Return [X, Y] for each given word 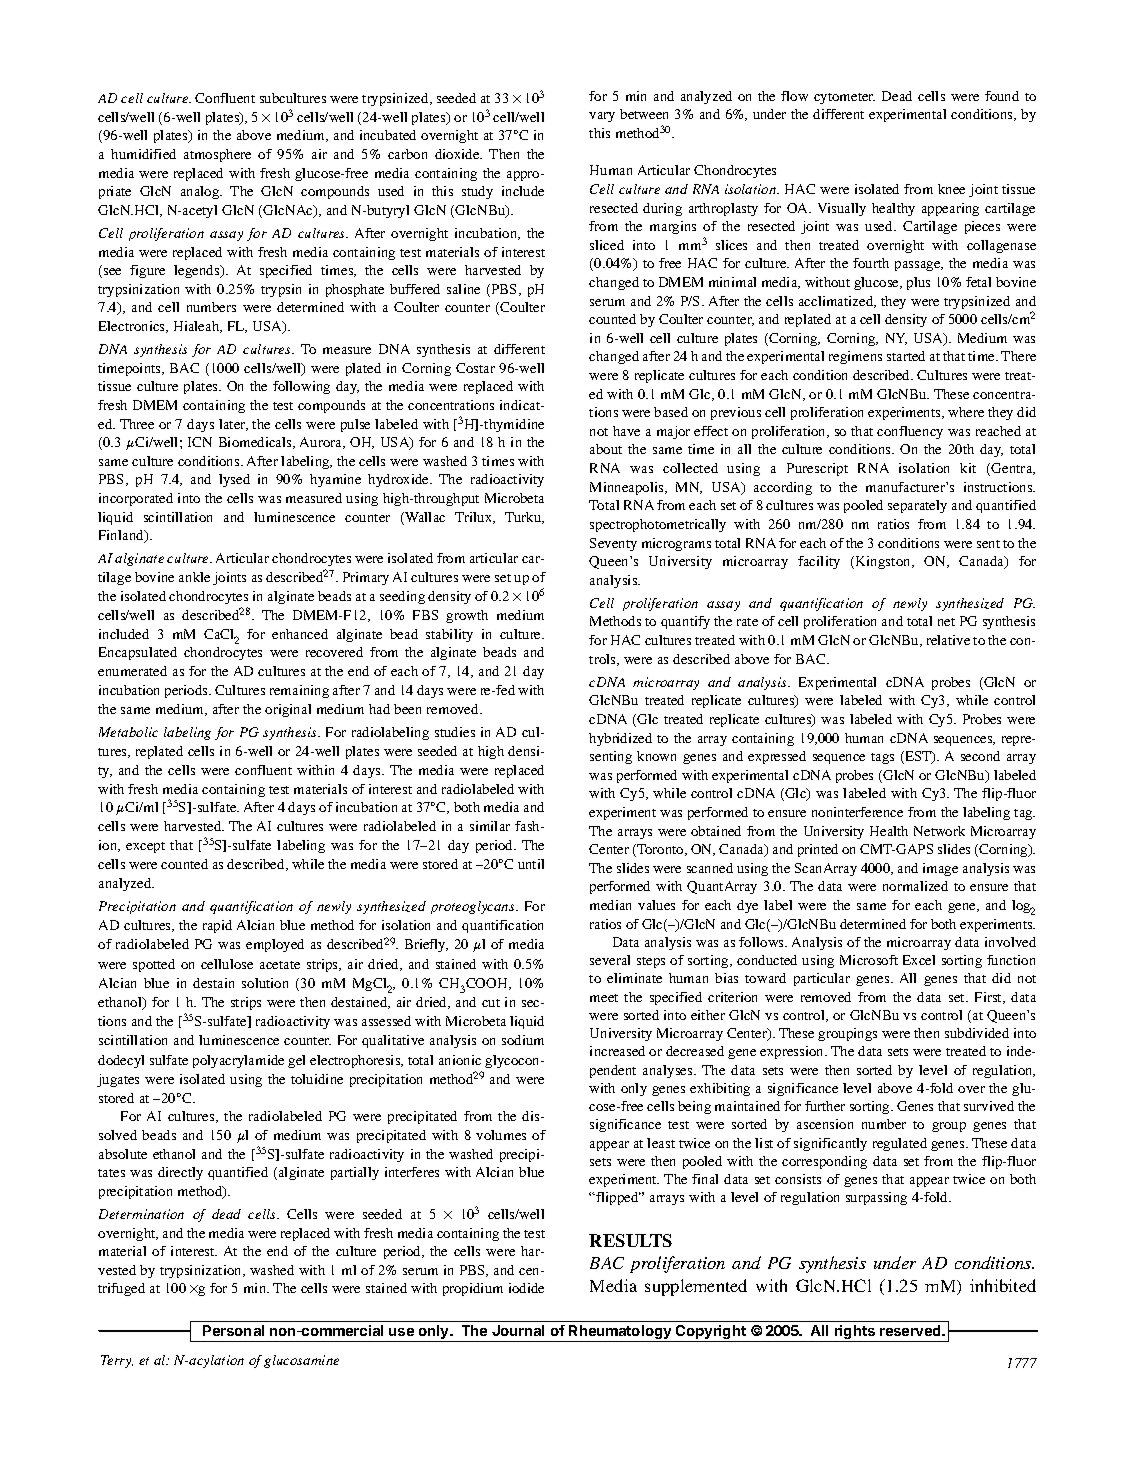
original [288, 710]
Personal [233, 1330]
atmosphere [217, 155]
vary [602, 117]
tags [882, 758]
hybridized [620, 739]
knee [951, 189]
